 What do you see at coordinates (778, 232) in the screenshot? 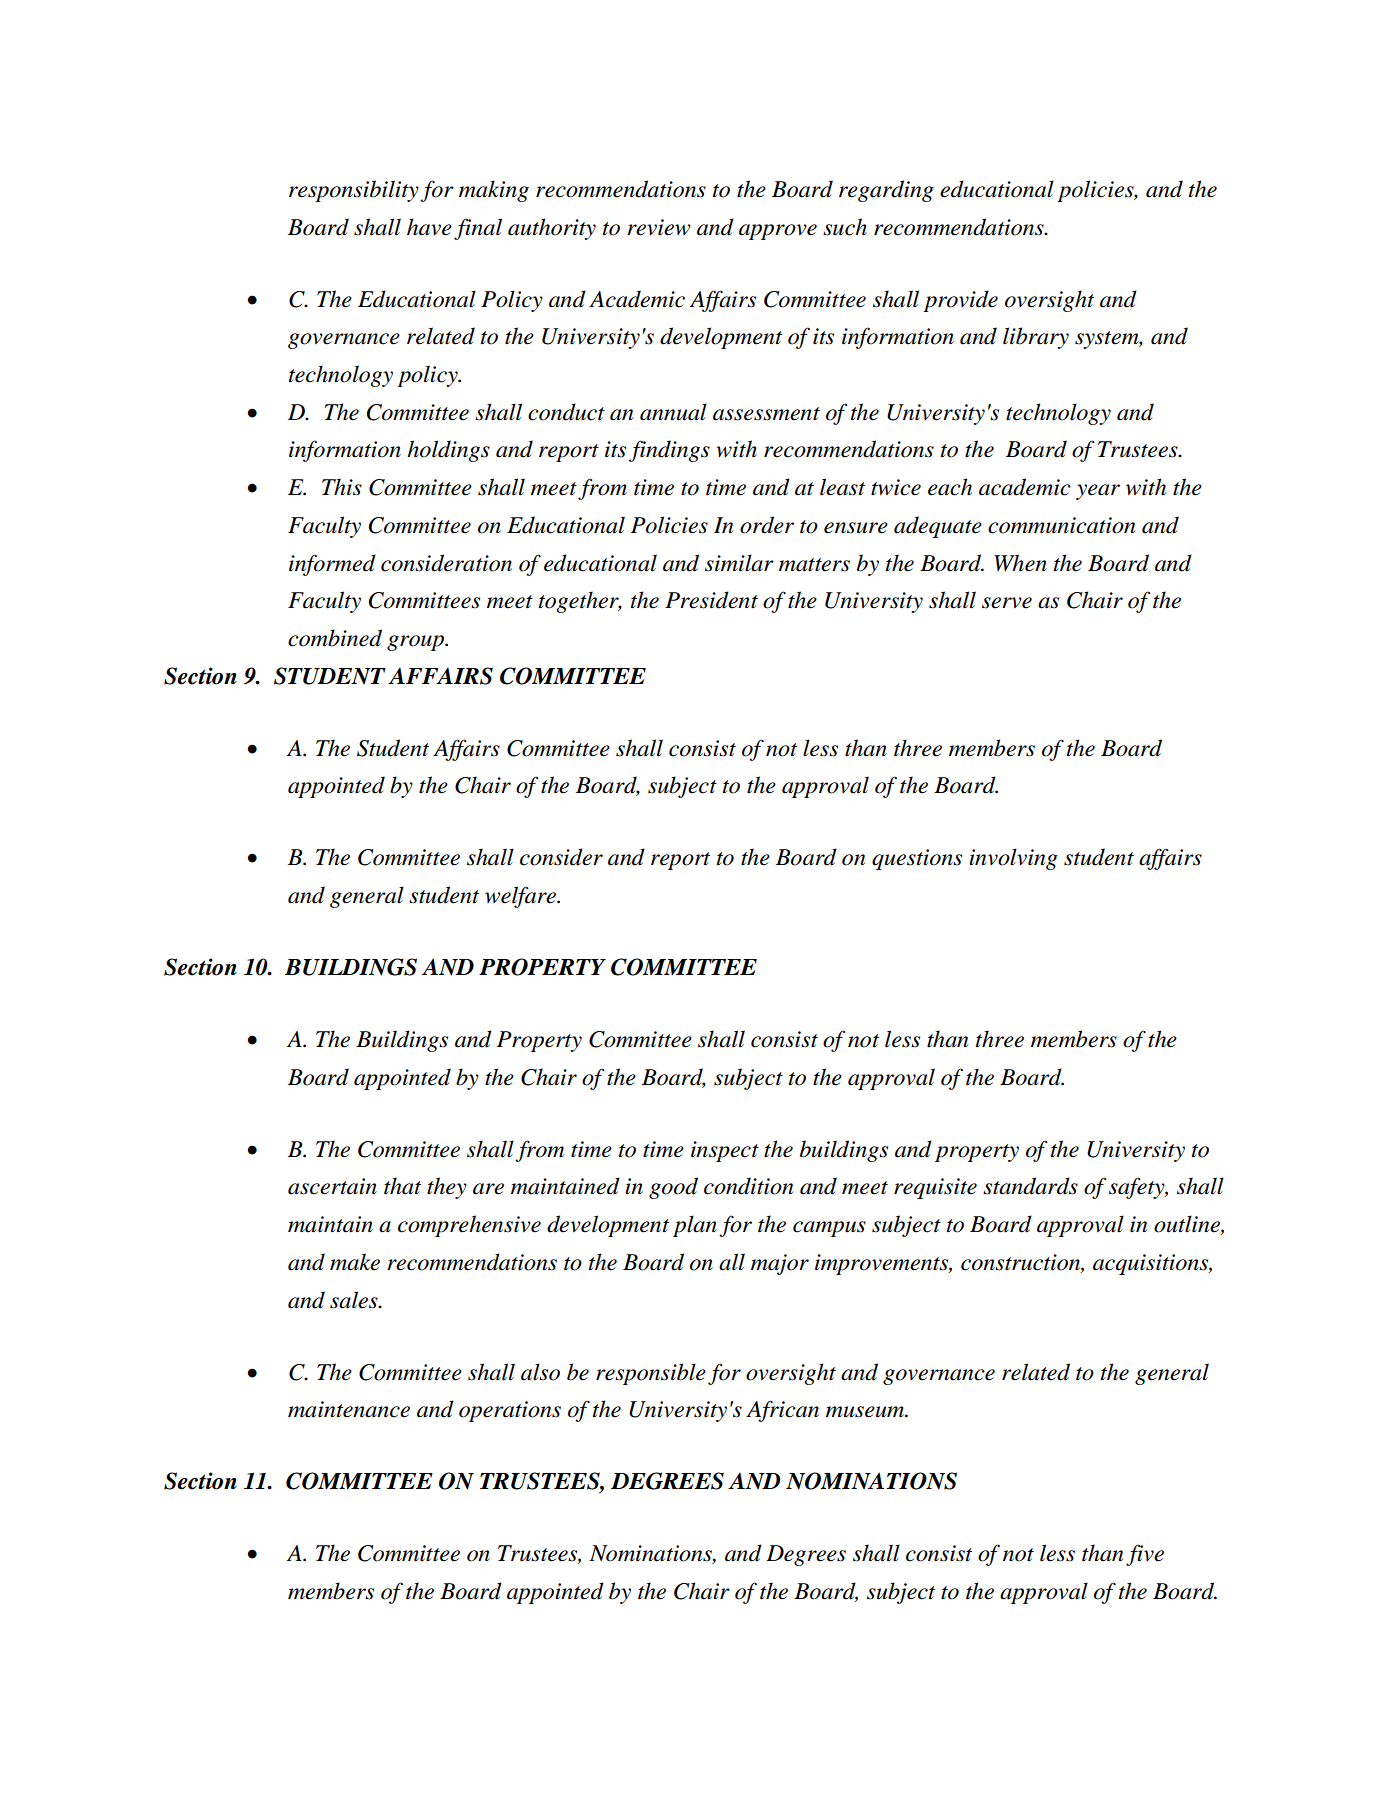
I see `approve` at bounding box center [778, 232].
